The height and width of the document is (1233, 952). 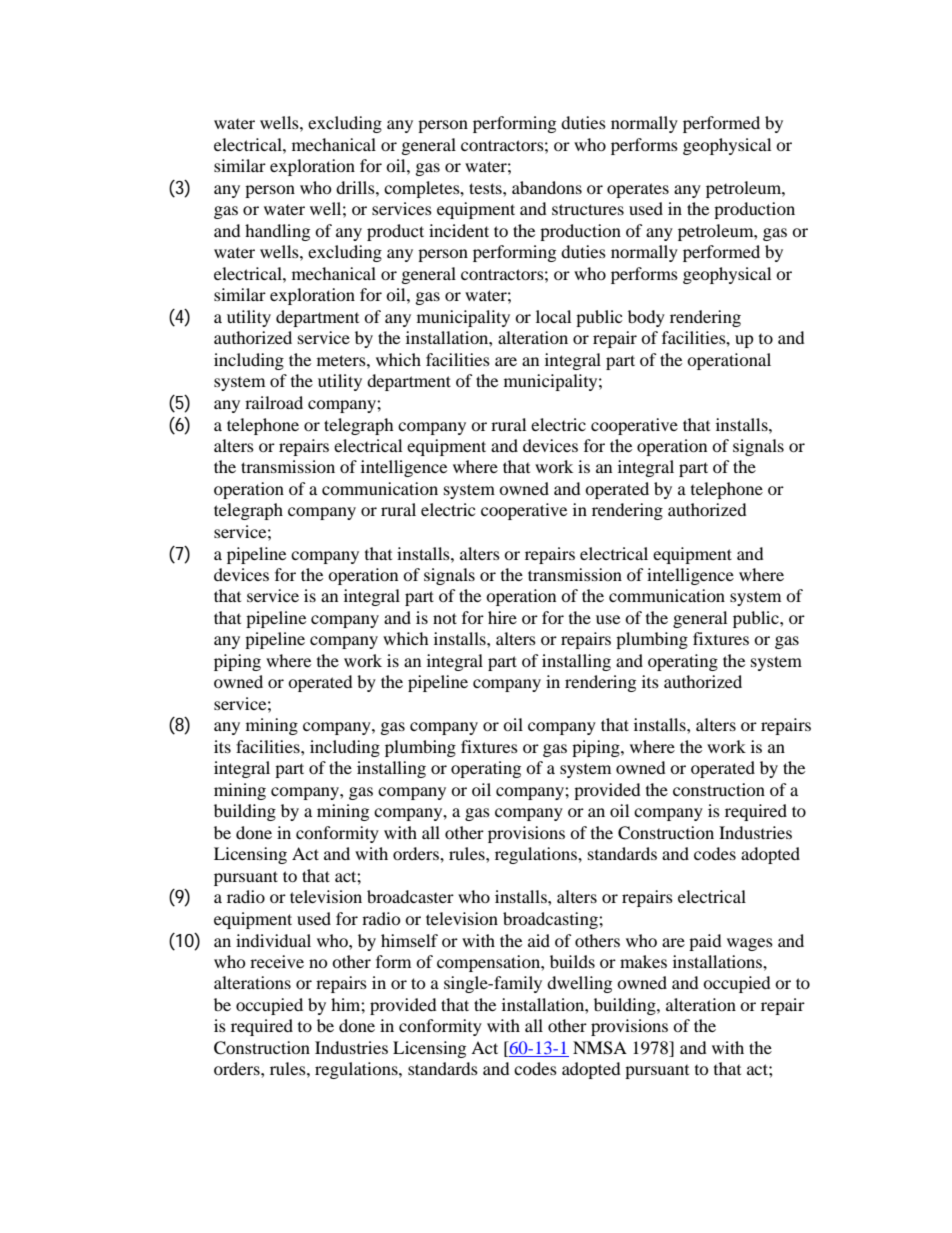 What do you see at coordinates (277, 232) in the document?
I see `handling` at bounding box center [277, 232].
